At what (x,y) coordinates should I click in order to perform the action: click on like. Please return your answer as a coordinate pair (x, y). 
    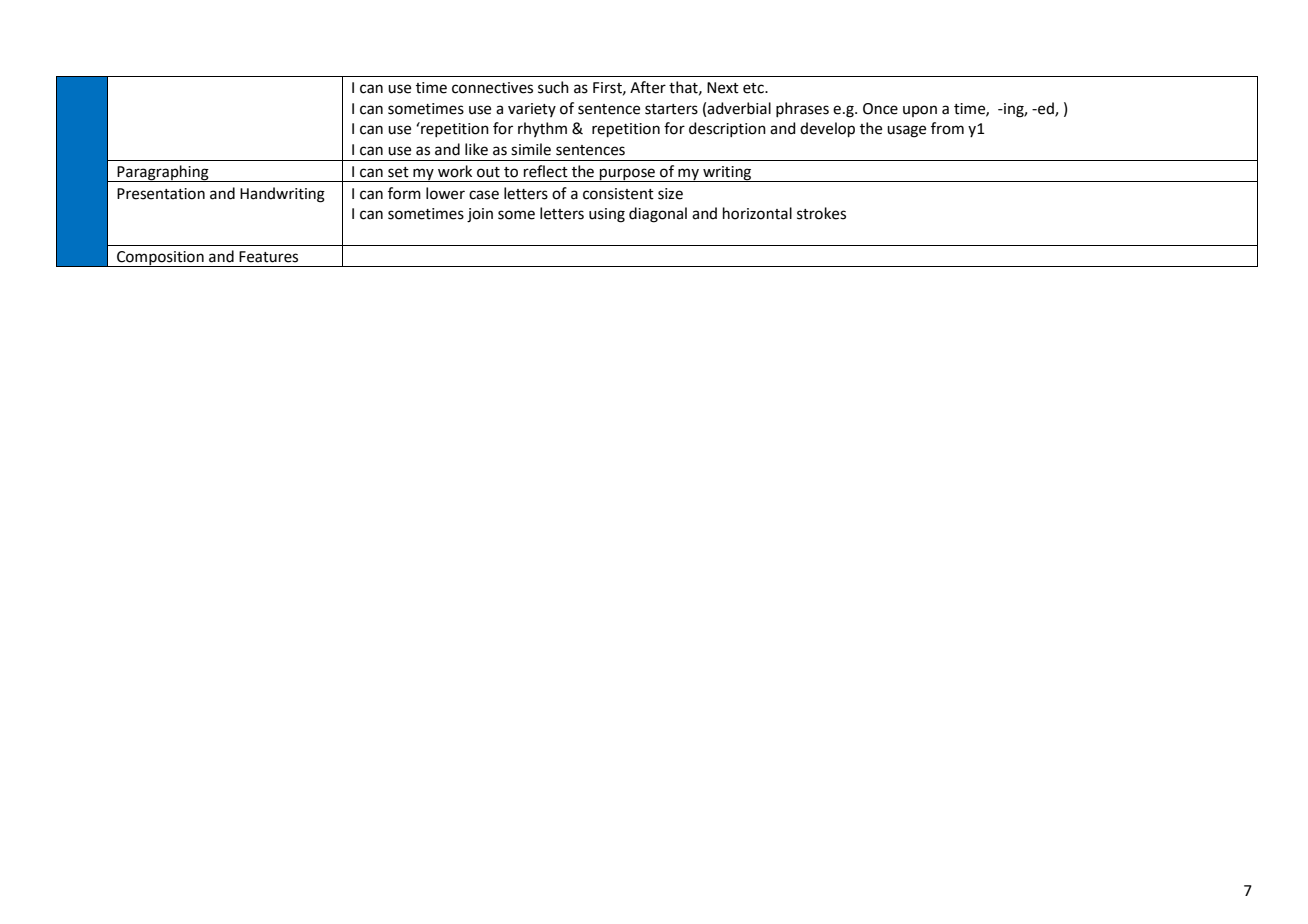
    Looking at the image, I should click on (476, 149).
